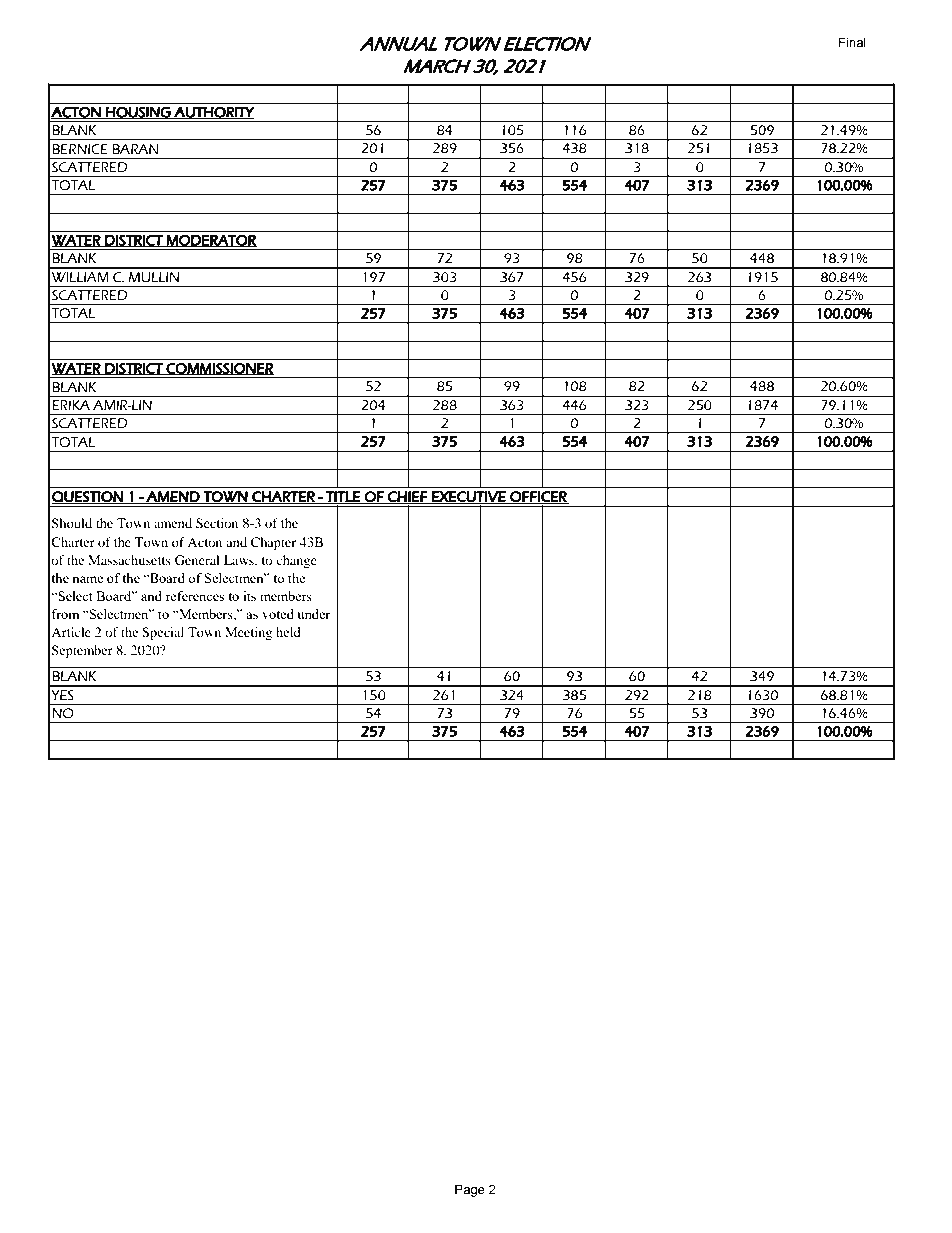 The width and height of the document is (952, 1233). What do you see at coordinates (135, 149) in the document?
I see `BARAN` at bounding box center [135, 149].
